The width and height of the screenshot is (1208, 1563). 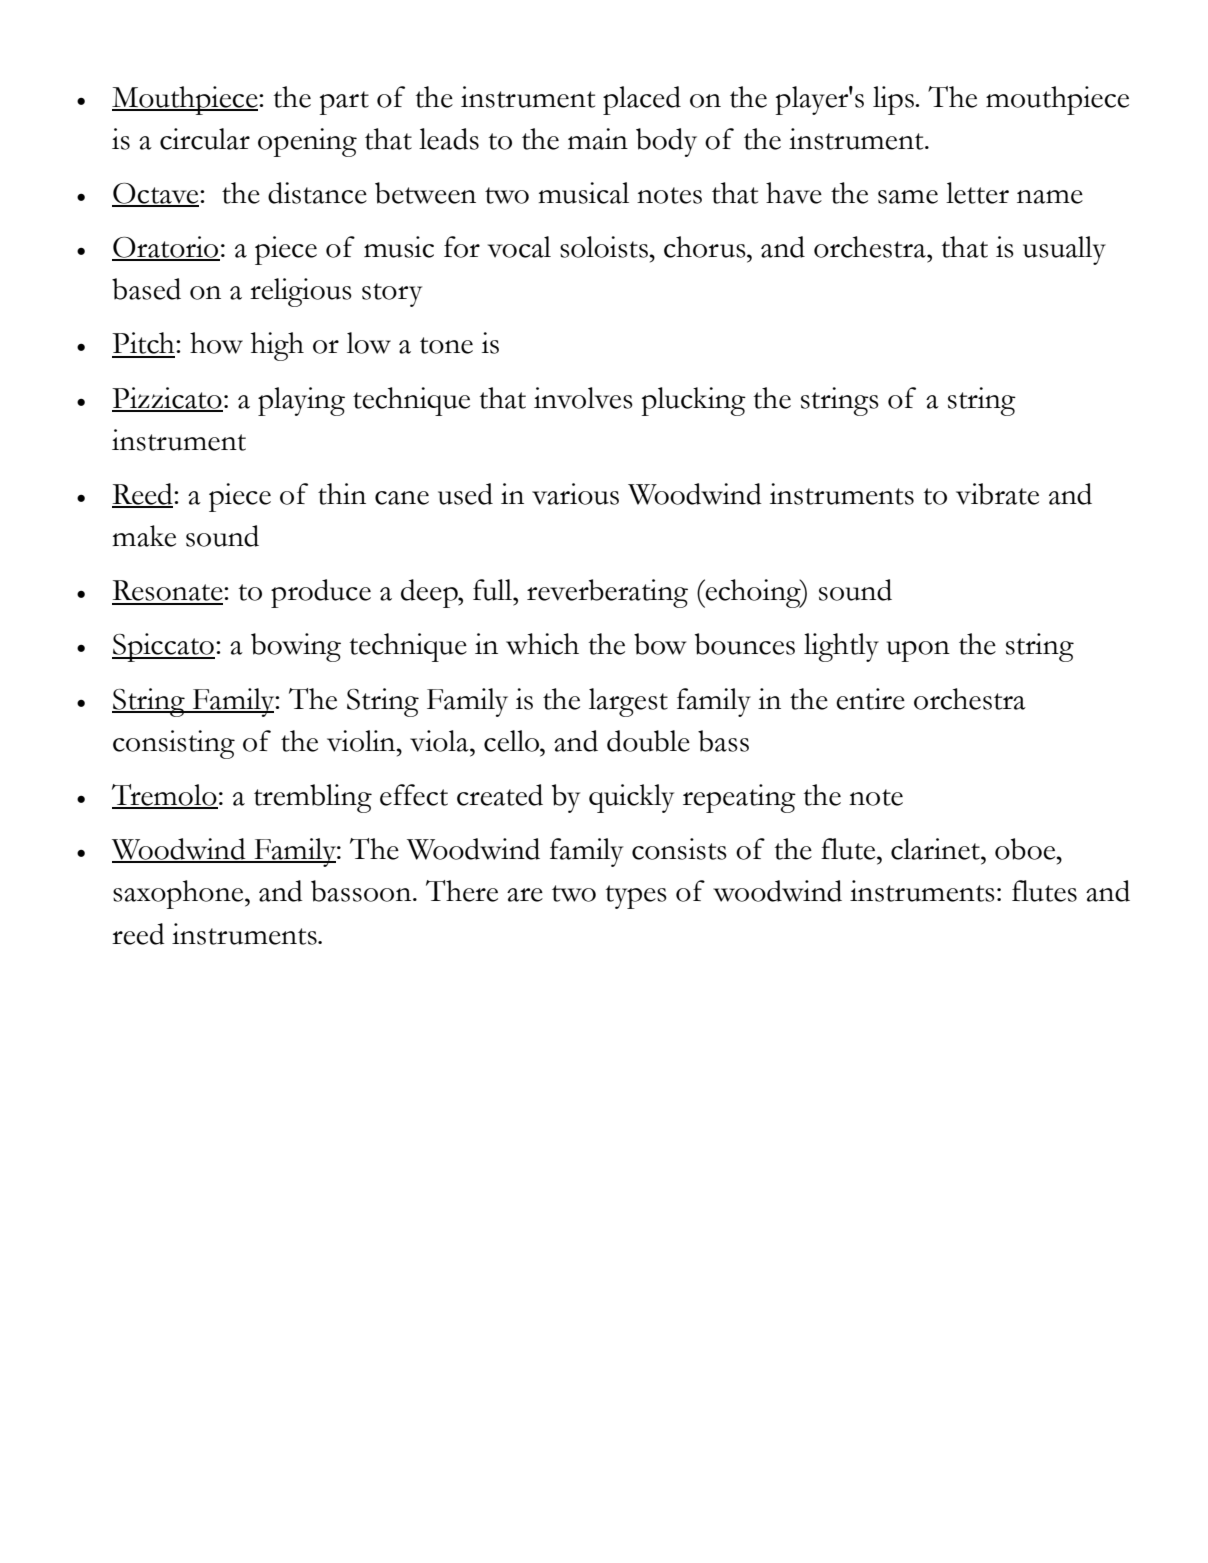 What do you see at coordinates (205, 139) in the screenshot?
I see `circular` at bounding box center [205, 139].
